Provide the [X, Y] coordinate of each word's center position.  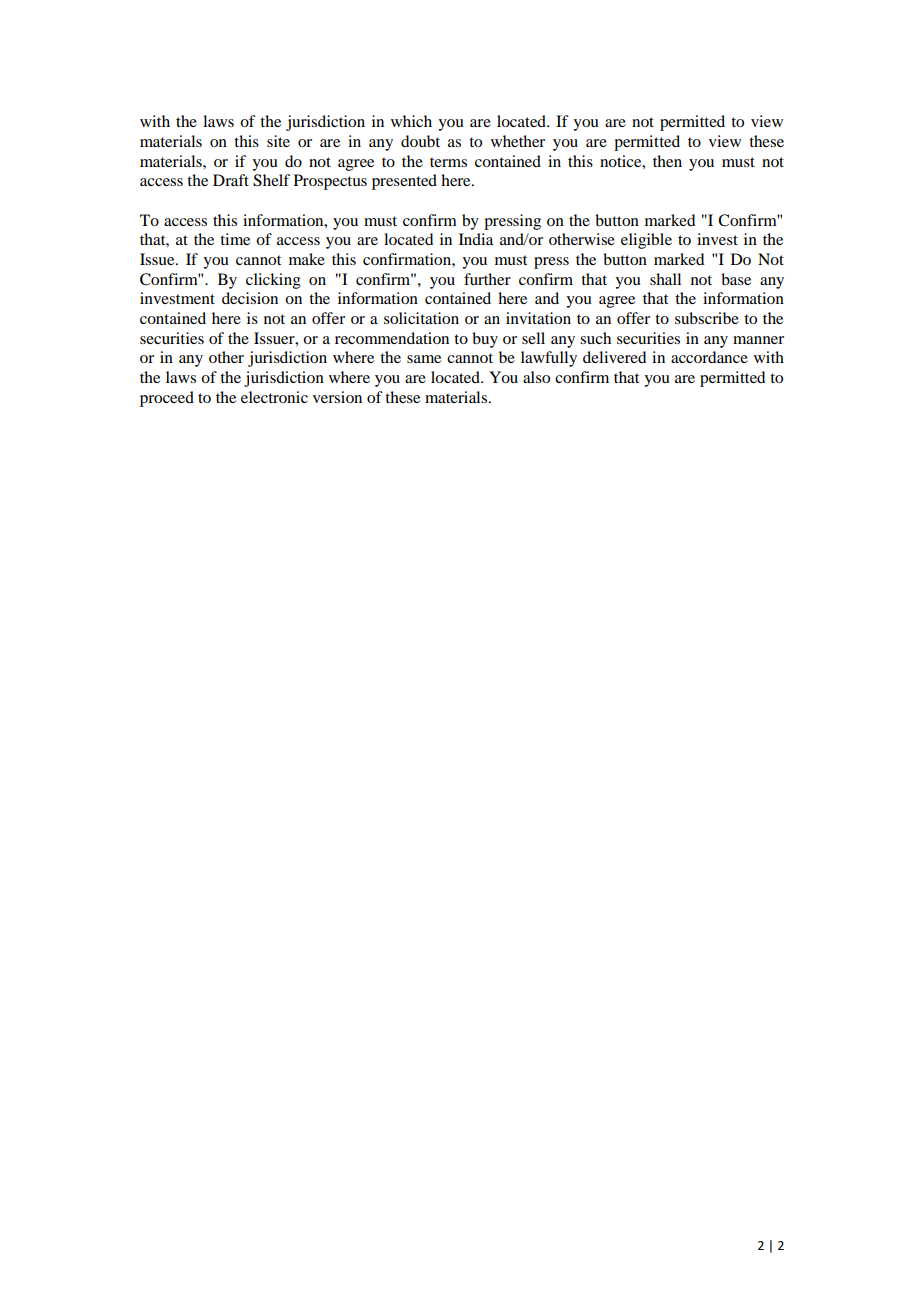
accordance [709, 357]
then [667, 161]
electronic [274, 397]
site [278, 141]
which [411, 121]
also [536, 377]
